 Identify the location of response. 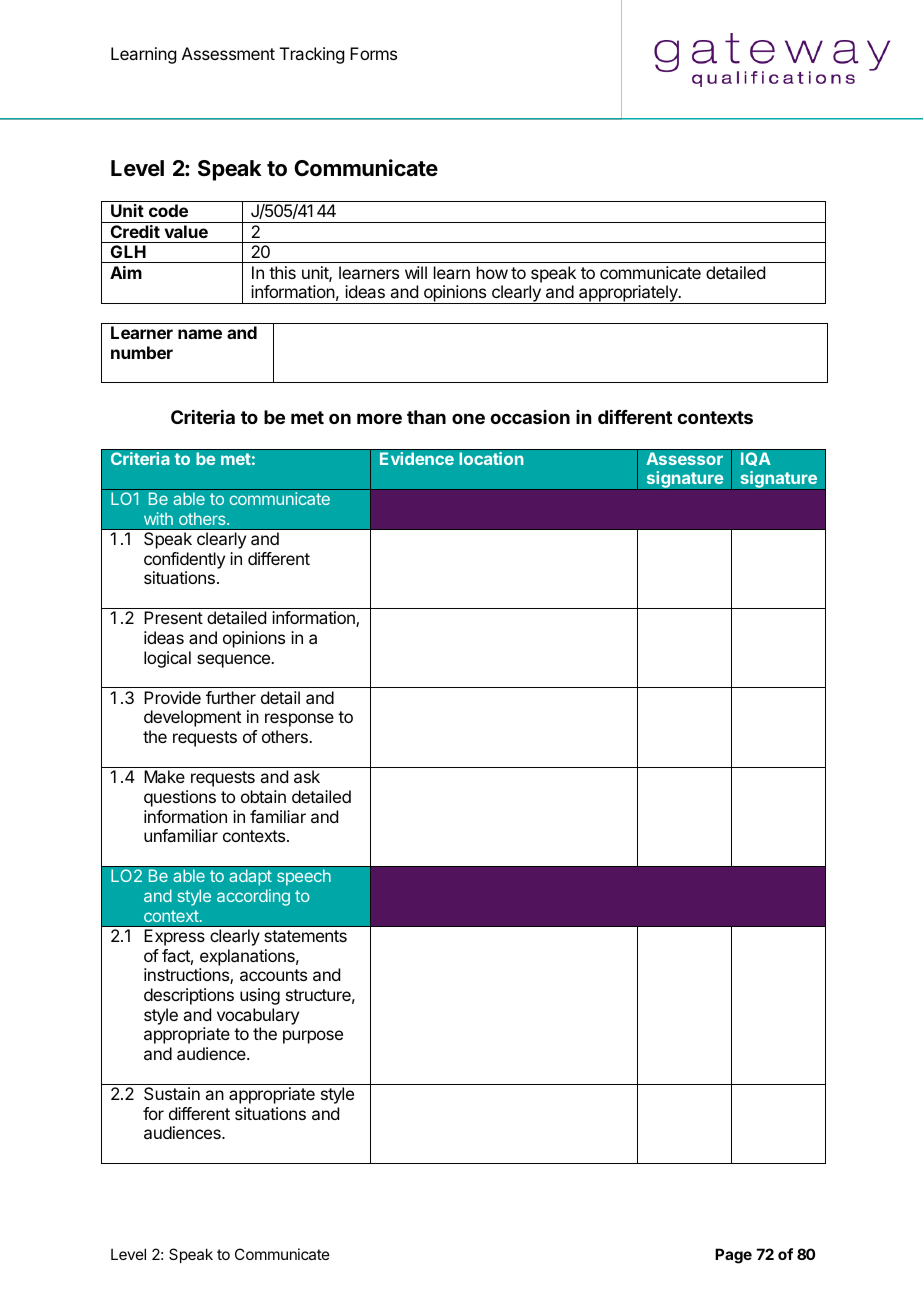
(299, 720).
